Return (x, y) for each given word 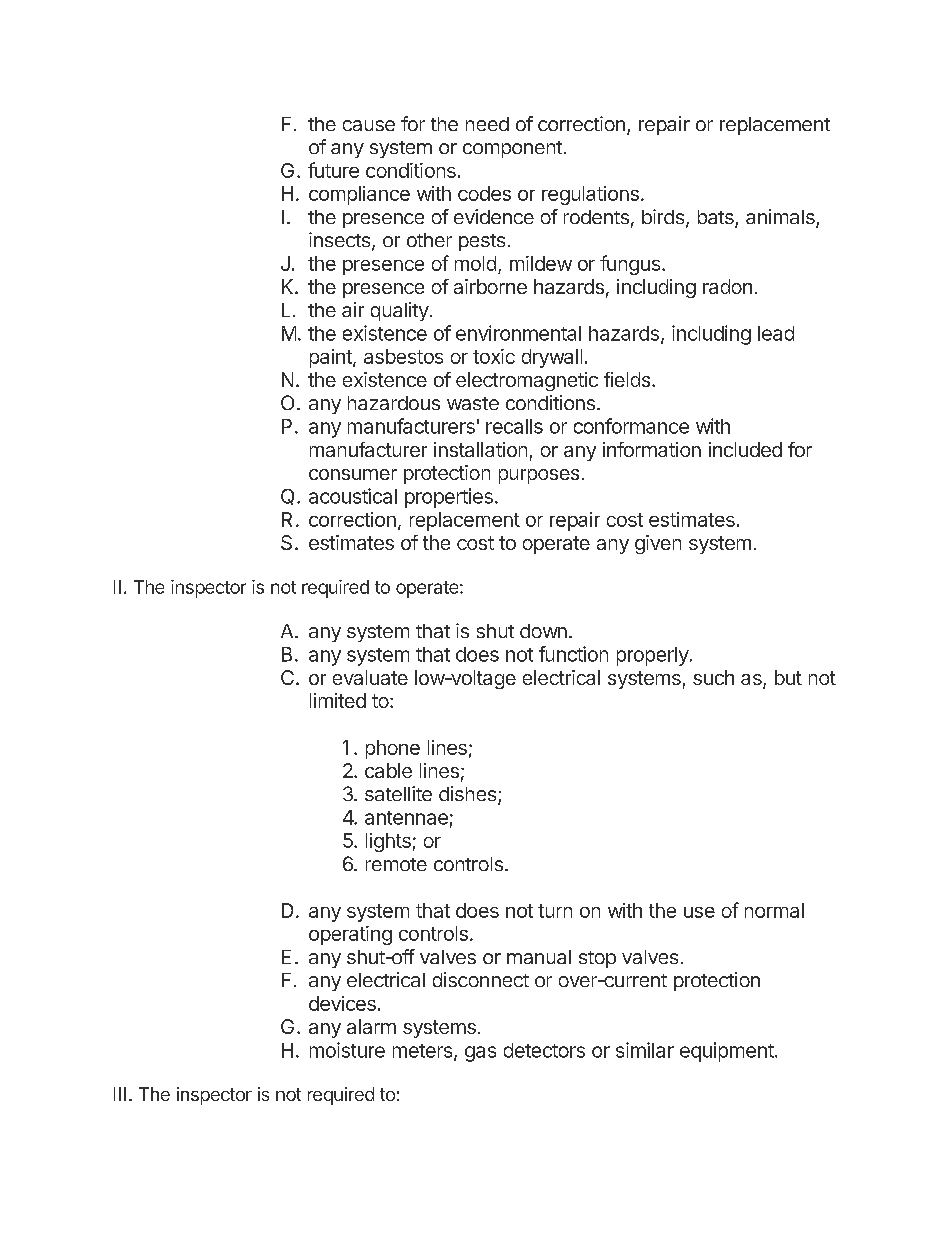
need (487, 124)
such (713, 677)
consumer (353, 474)
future (333, 170)
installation (480, 449)
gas (480, 1054)
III (120, 1094)
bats (717, 218)
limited (338, 700)
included (745, 449)
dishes (467, 793)
